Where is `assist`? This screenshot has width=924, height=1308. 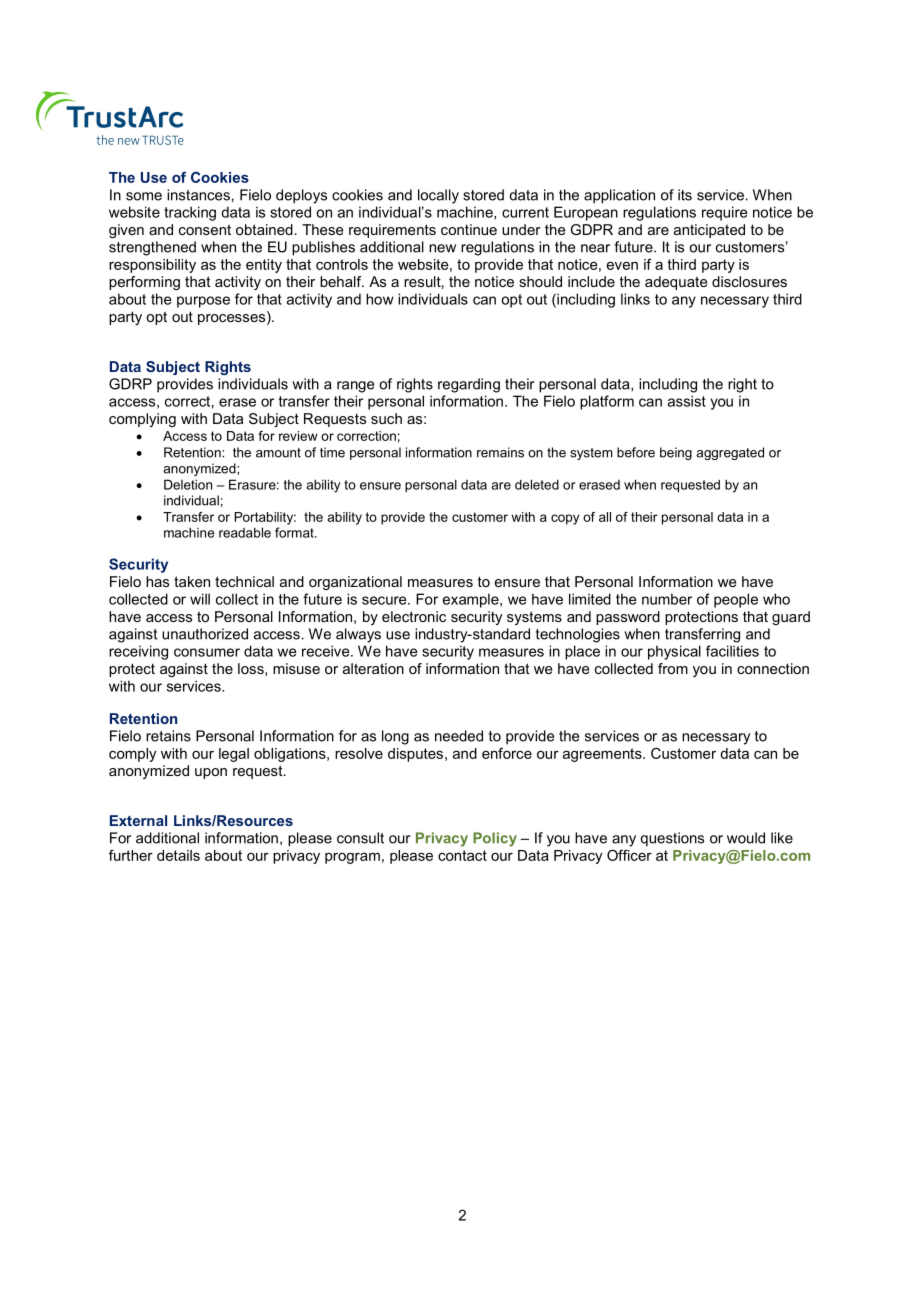 assist is located at coordinates (687, 401).
